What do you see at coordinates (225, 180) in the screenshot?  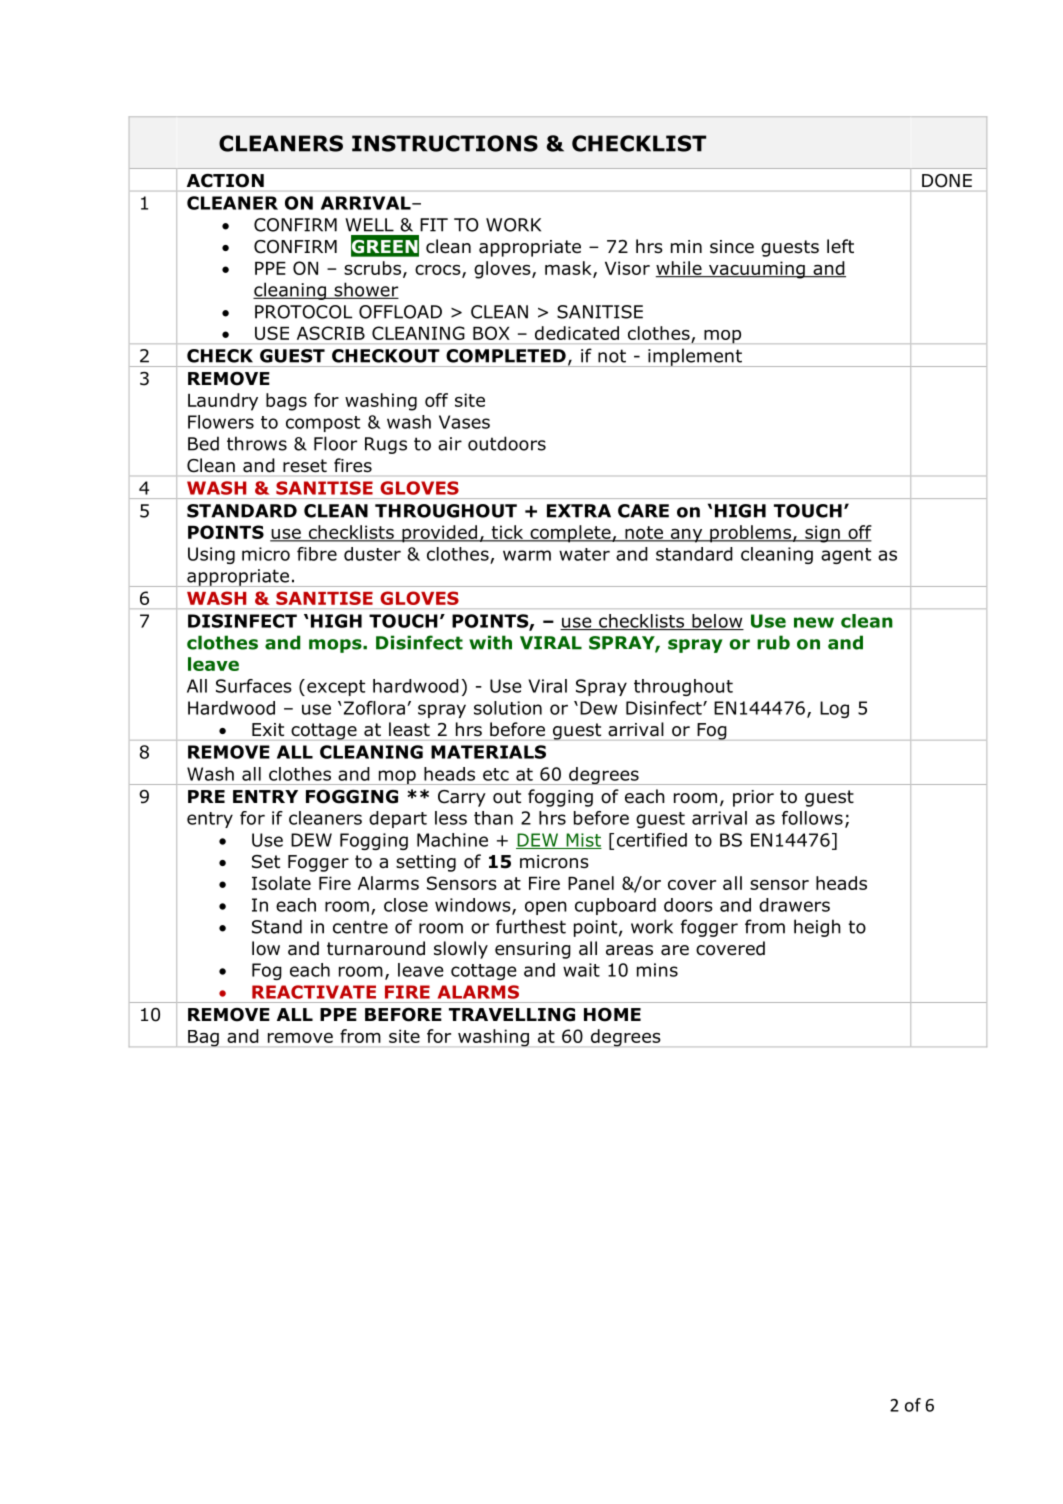 I see `ACTION` at bounding box center [225, 180].
